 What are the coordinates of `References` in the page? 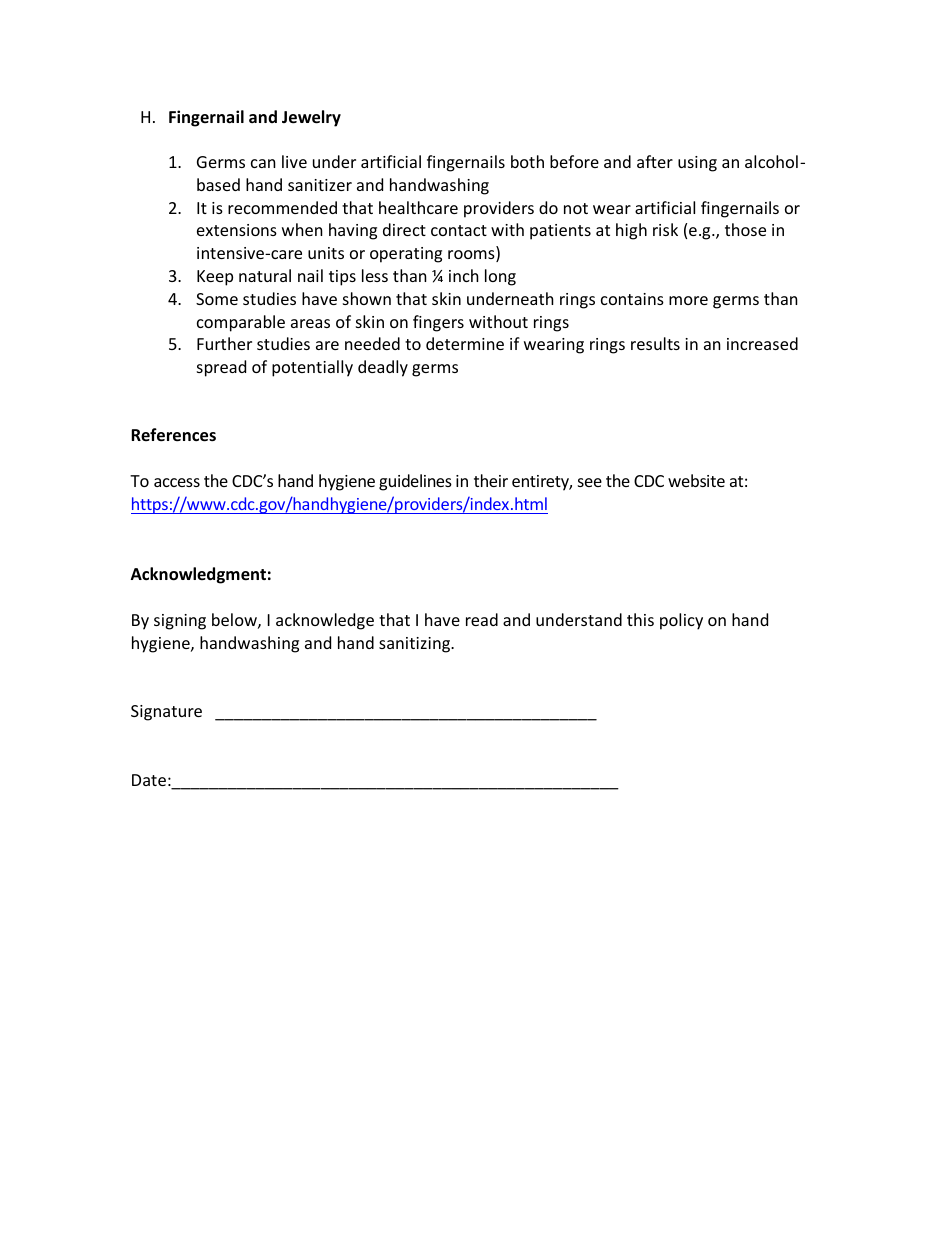 It's located at (173, 435).
